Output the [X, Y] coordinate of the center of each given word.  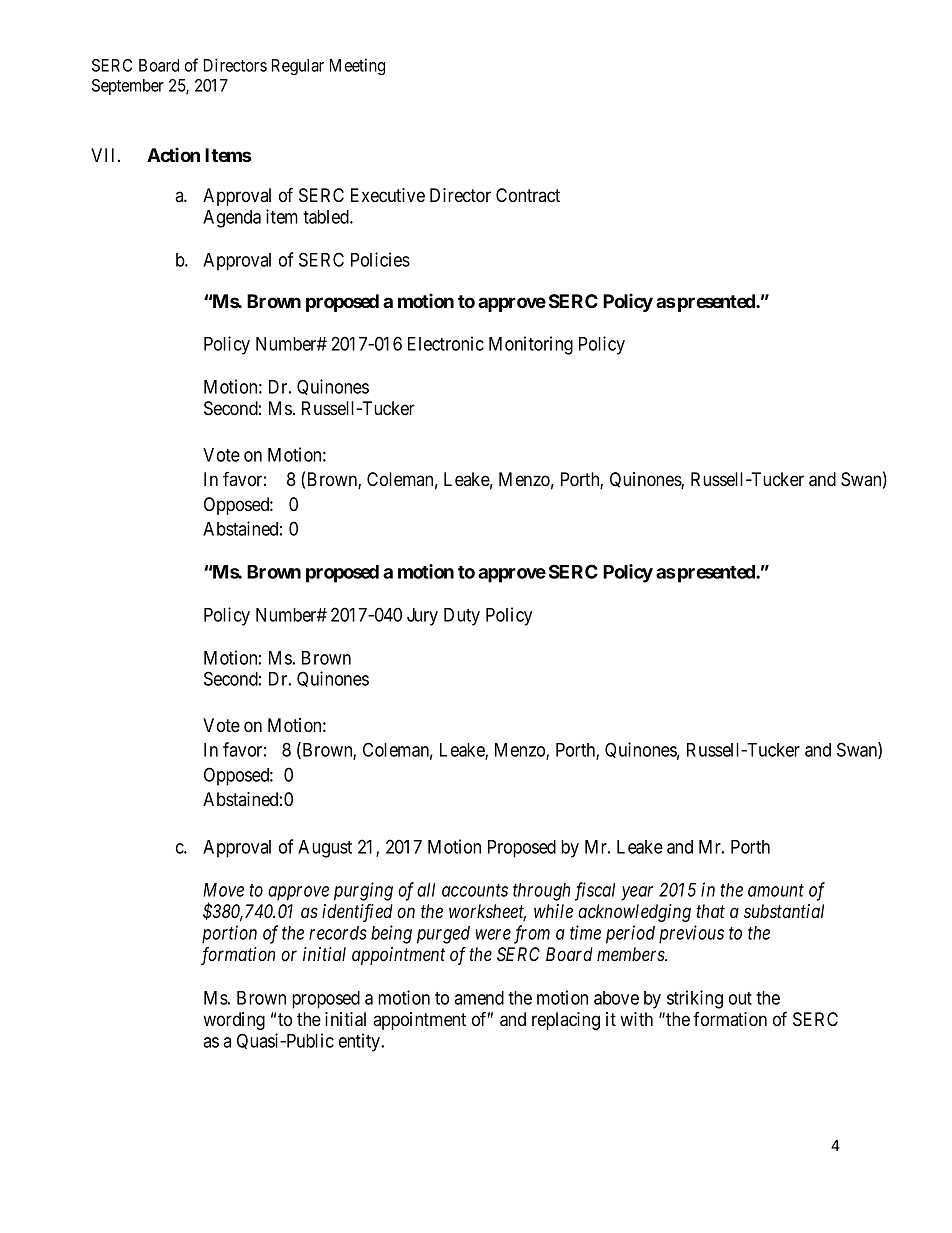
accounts [475, 890]
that [710, 911]
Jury [422, 617]
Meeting [357, 66]
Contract [528, 195]
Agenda [232, 219]
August [325, 849]
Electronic [446, 343]
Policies [380, 259]
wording [234, 1021]
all [426, 890]
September [128, 87]
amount [776, 890]
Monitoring [531, 345]
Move [223, 890]
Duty [462, 617]
